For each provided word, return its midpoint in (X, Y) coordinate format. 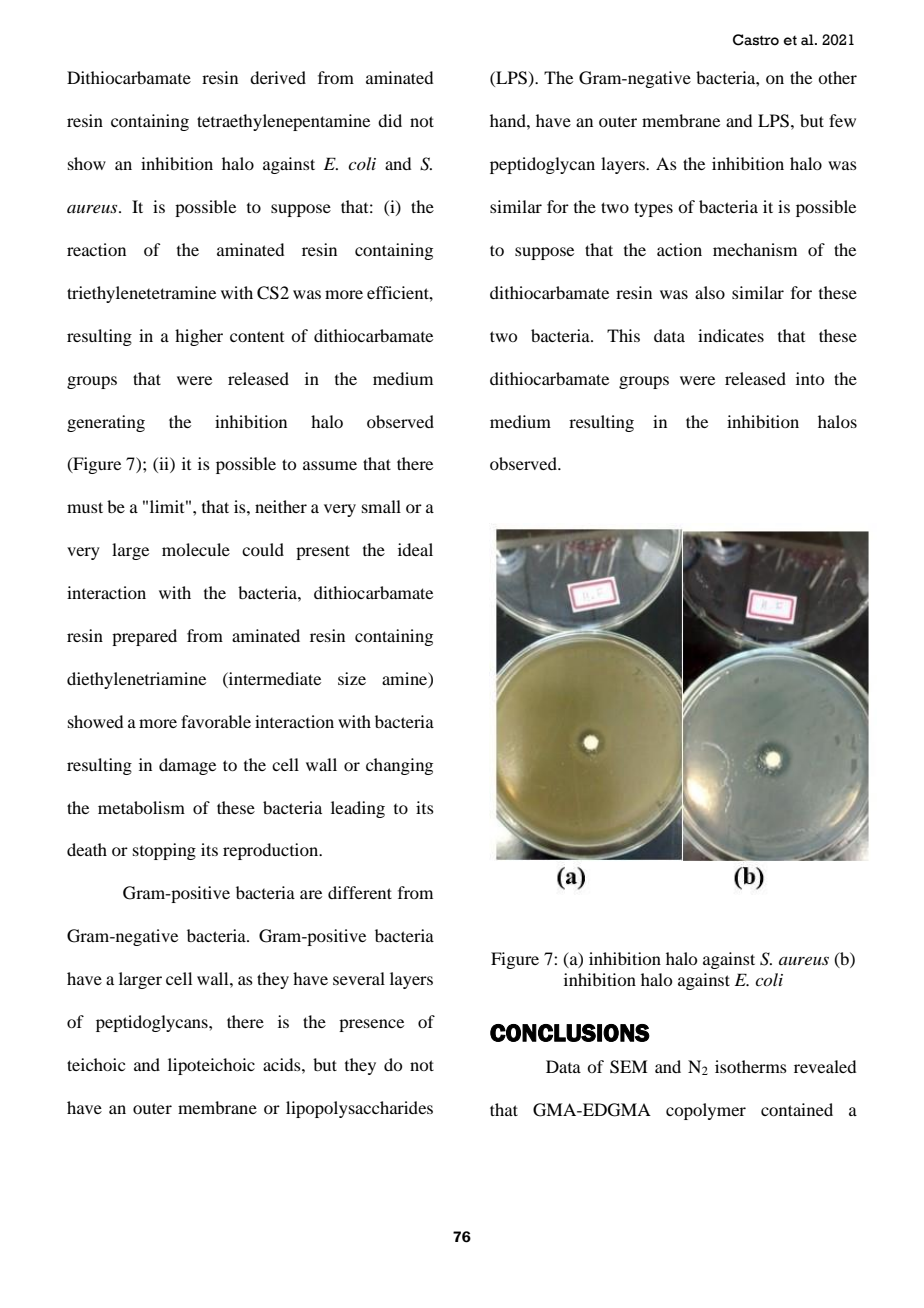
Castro (756, 40)
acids (283, 1064)
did (390, 120)
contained (797, 1109)
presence (371, 1025)
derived (278, 77)
